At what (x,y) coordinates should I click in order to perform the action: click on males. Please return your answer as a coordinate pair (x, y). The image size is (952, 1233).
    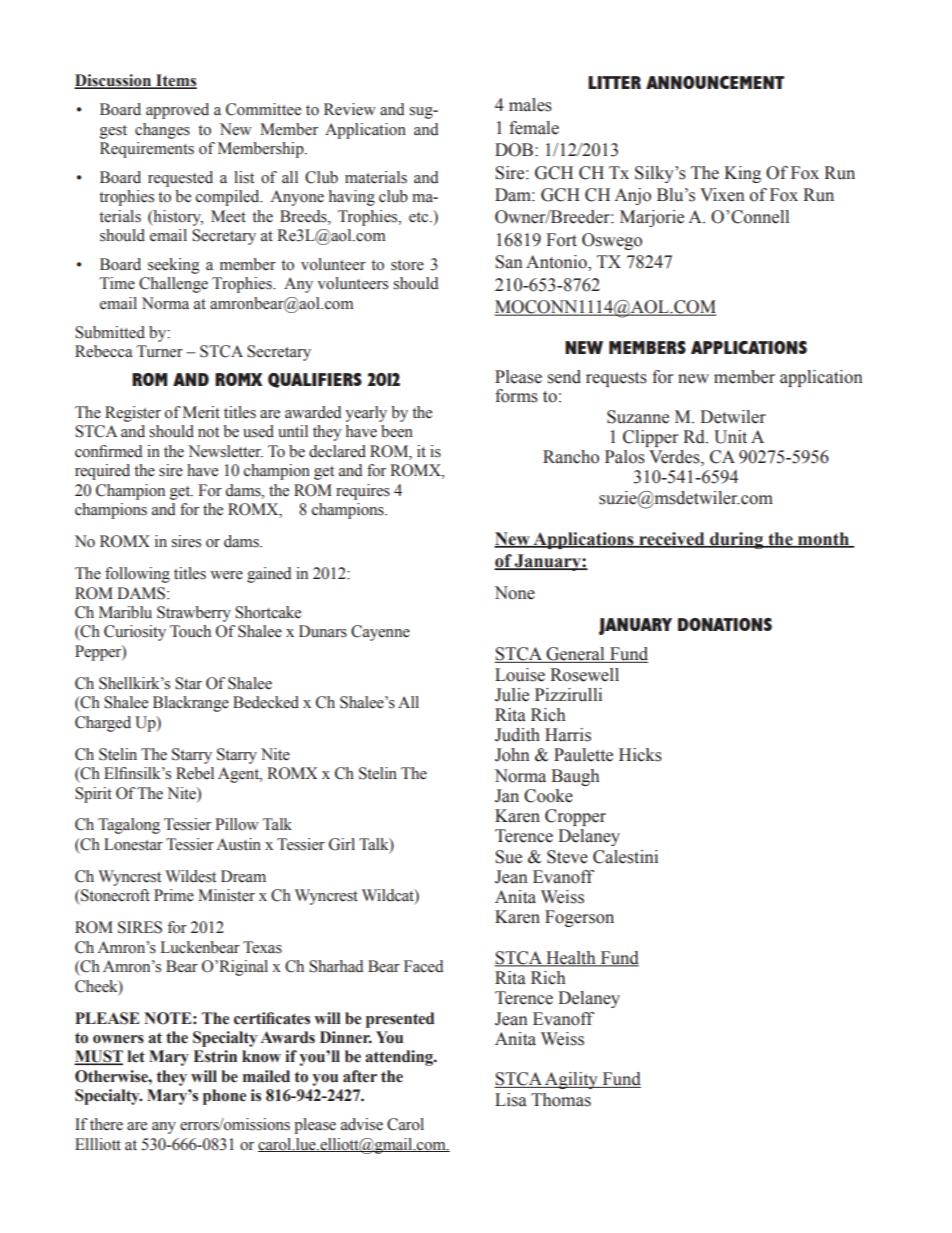
    Looking at the image, I should click on (530, 105).
